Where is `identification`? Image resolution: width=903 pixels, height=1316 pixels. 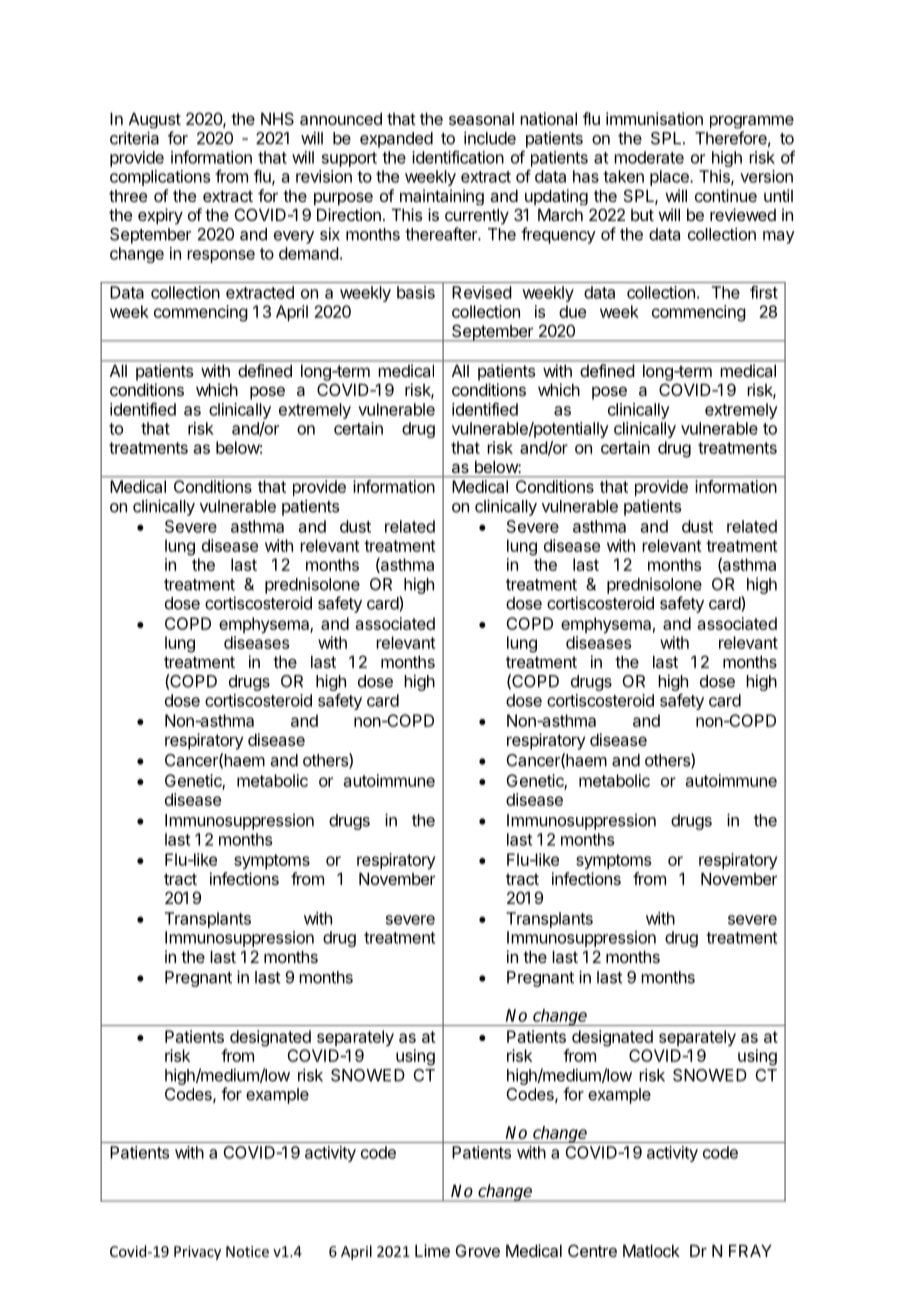 identification is located at coordinates (458, 157).
